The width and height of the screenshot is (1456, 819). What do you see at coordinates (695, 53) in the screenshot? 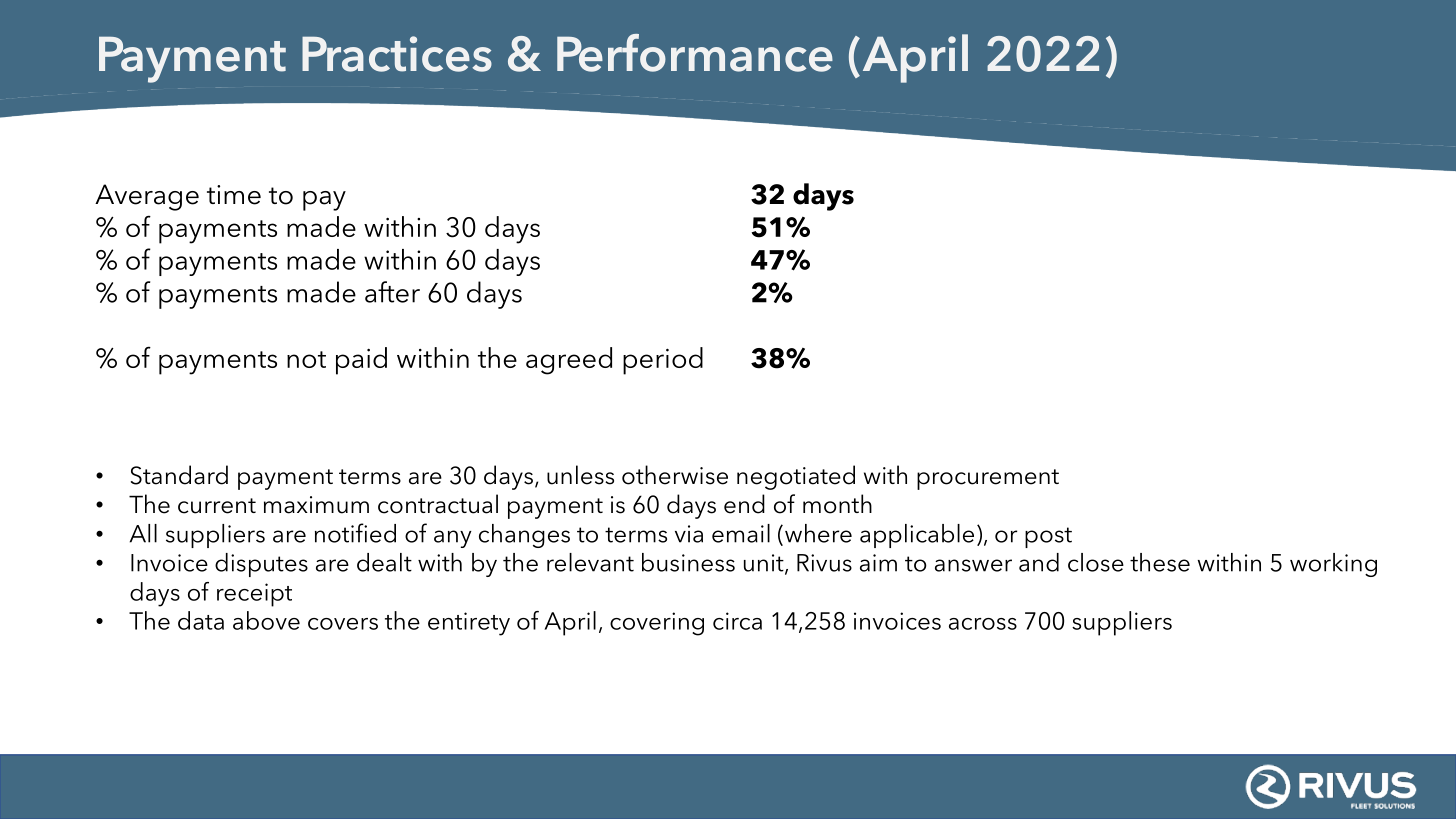
I see `Performance` at bounding box center [695, 53].
